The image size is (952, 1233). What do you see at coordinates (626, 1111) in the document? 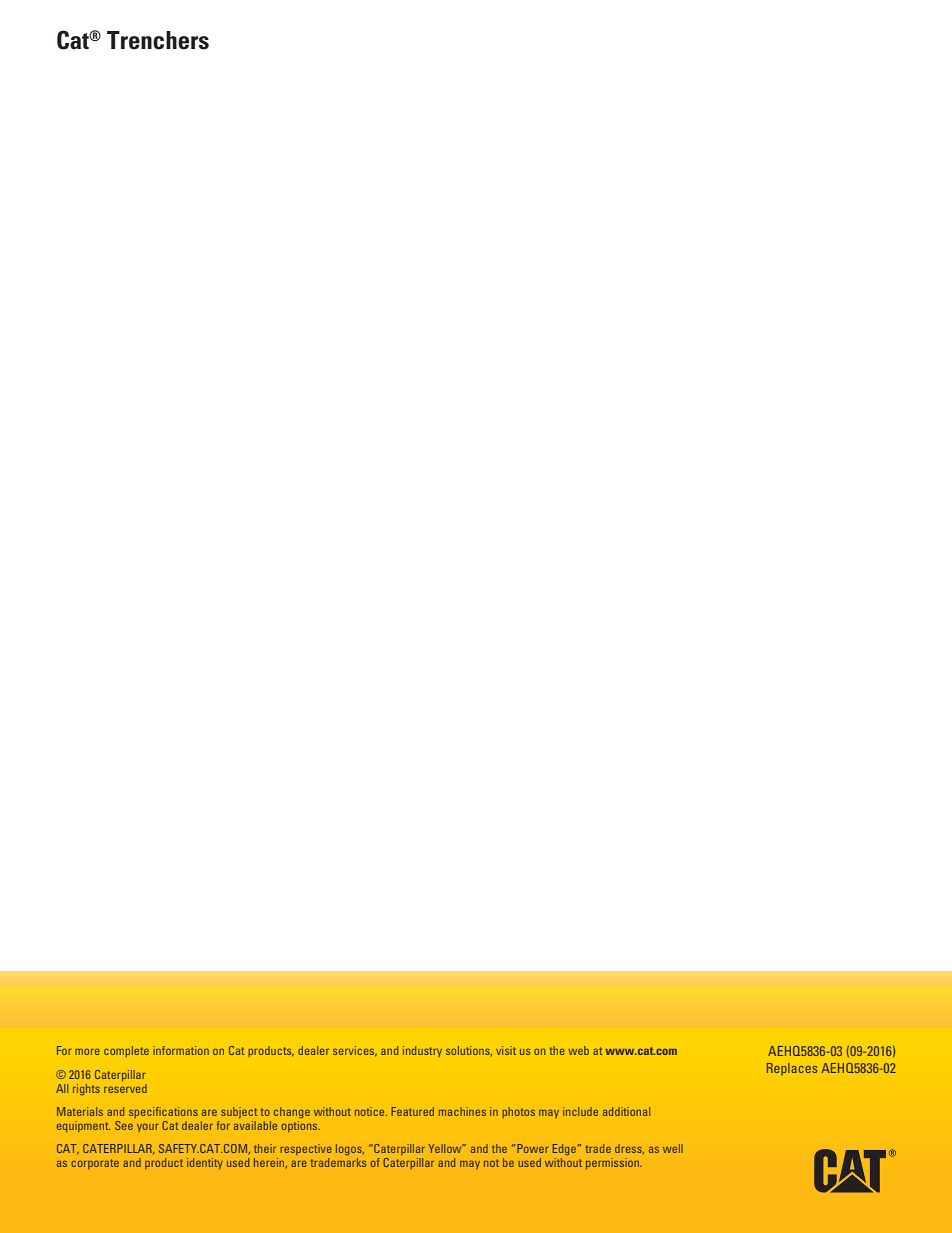
I see `additional` at bounding box center [626, 1111].
